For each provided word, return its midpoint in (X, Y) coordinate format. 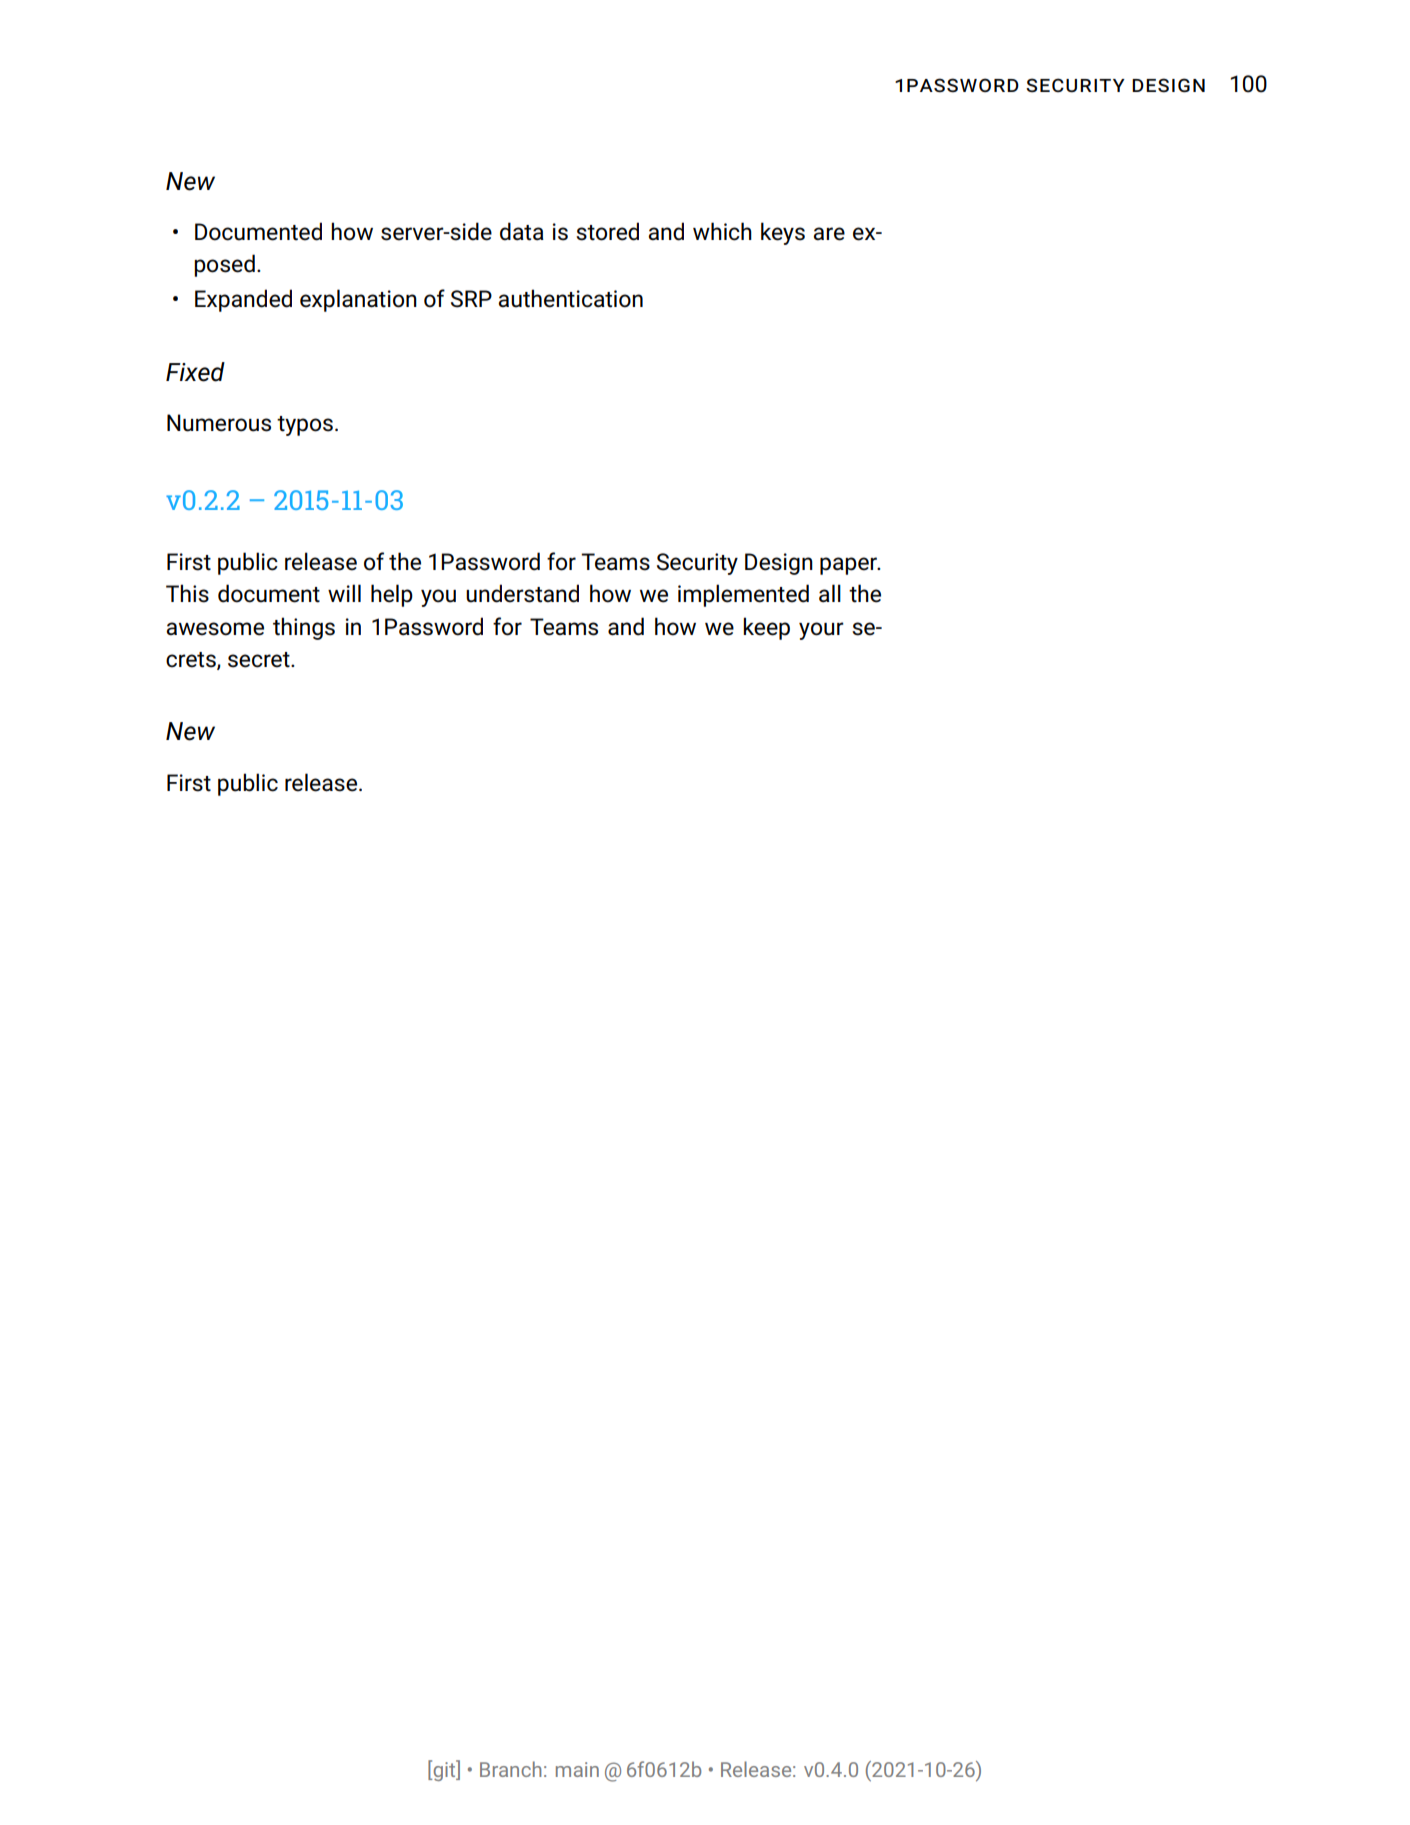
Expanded (243, 300)
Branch (510, 1769)
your (821, 631)
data (522, 231)
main (577, 1769)
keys (783, 233)
